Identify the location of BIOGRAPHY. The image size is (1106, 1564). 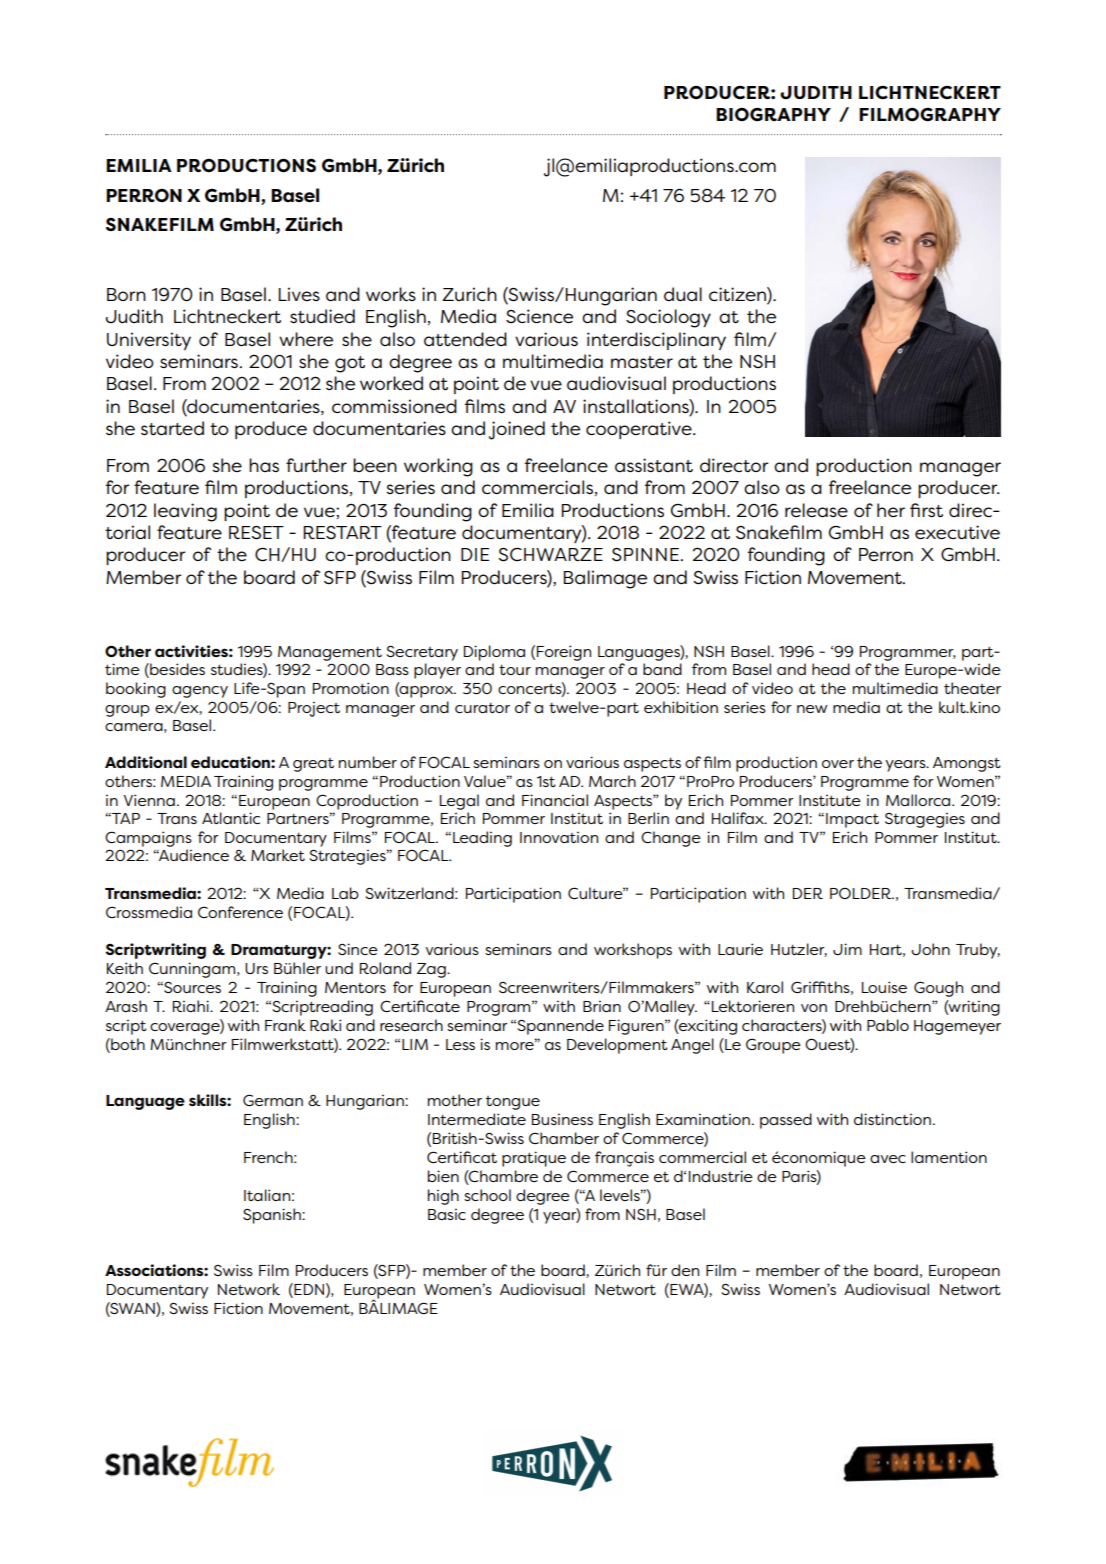
(773, 114).
